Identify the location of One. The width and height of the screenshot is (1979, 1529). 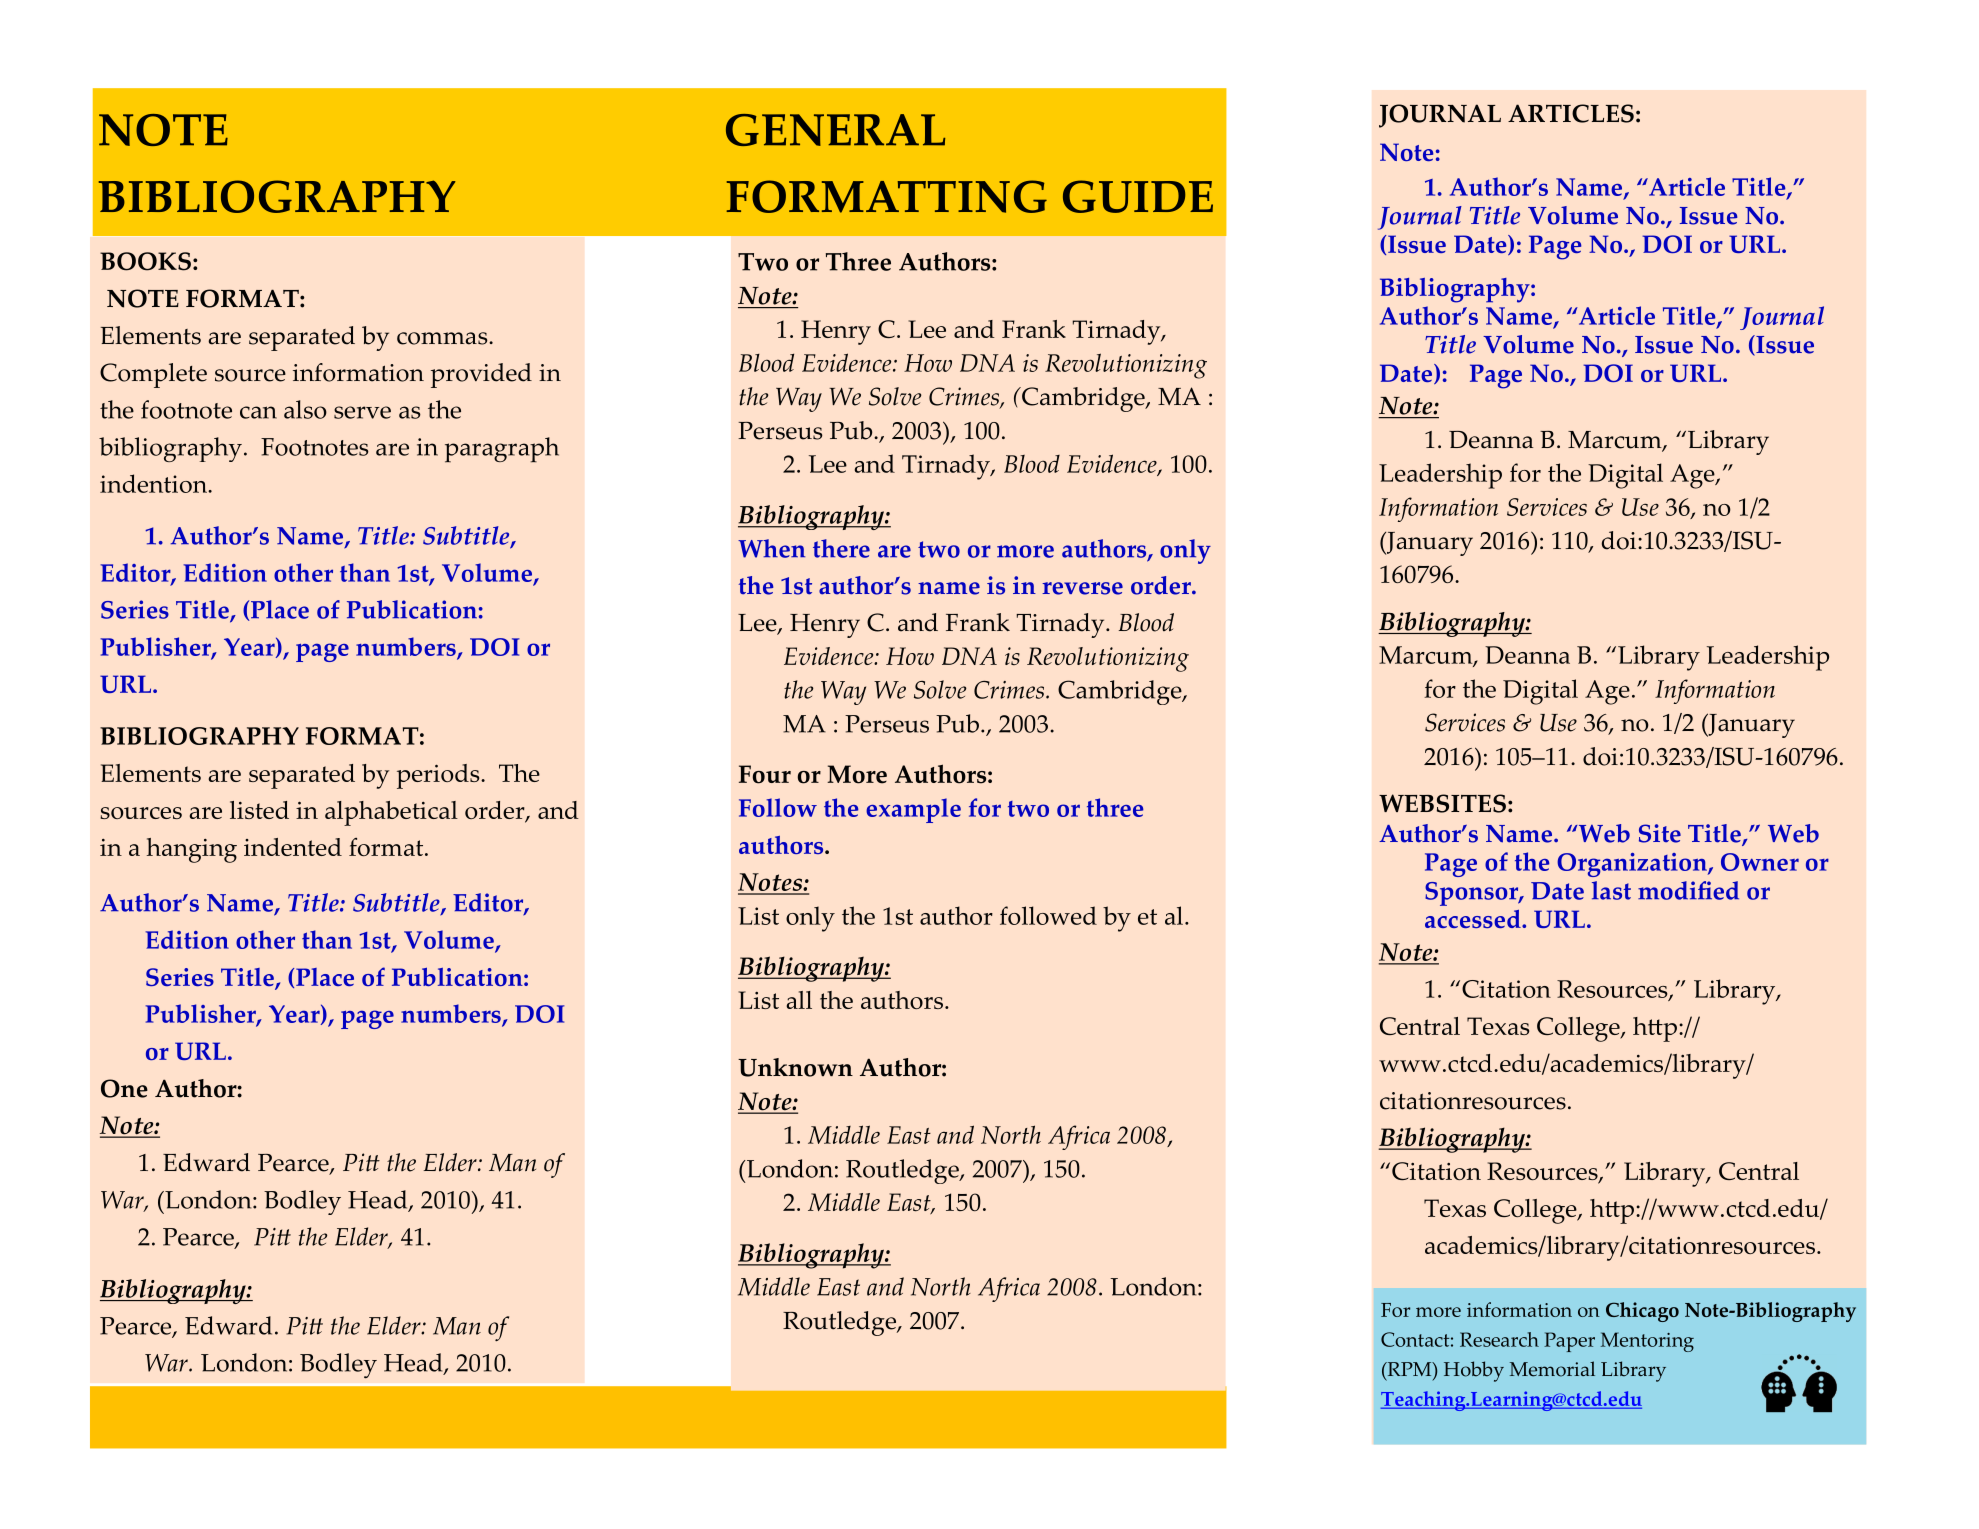
(124, 1088).
